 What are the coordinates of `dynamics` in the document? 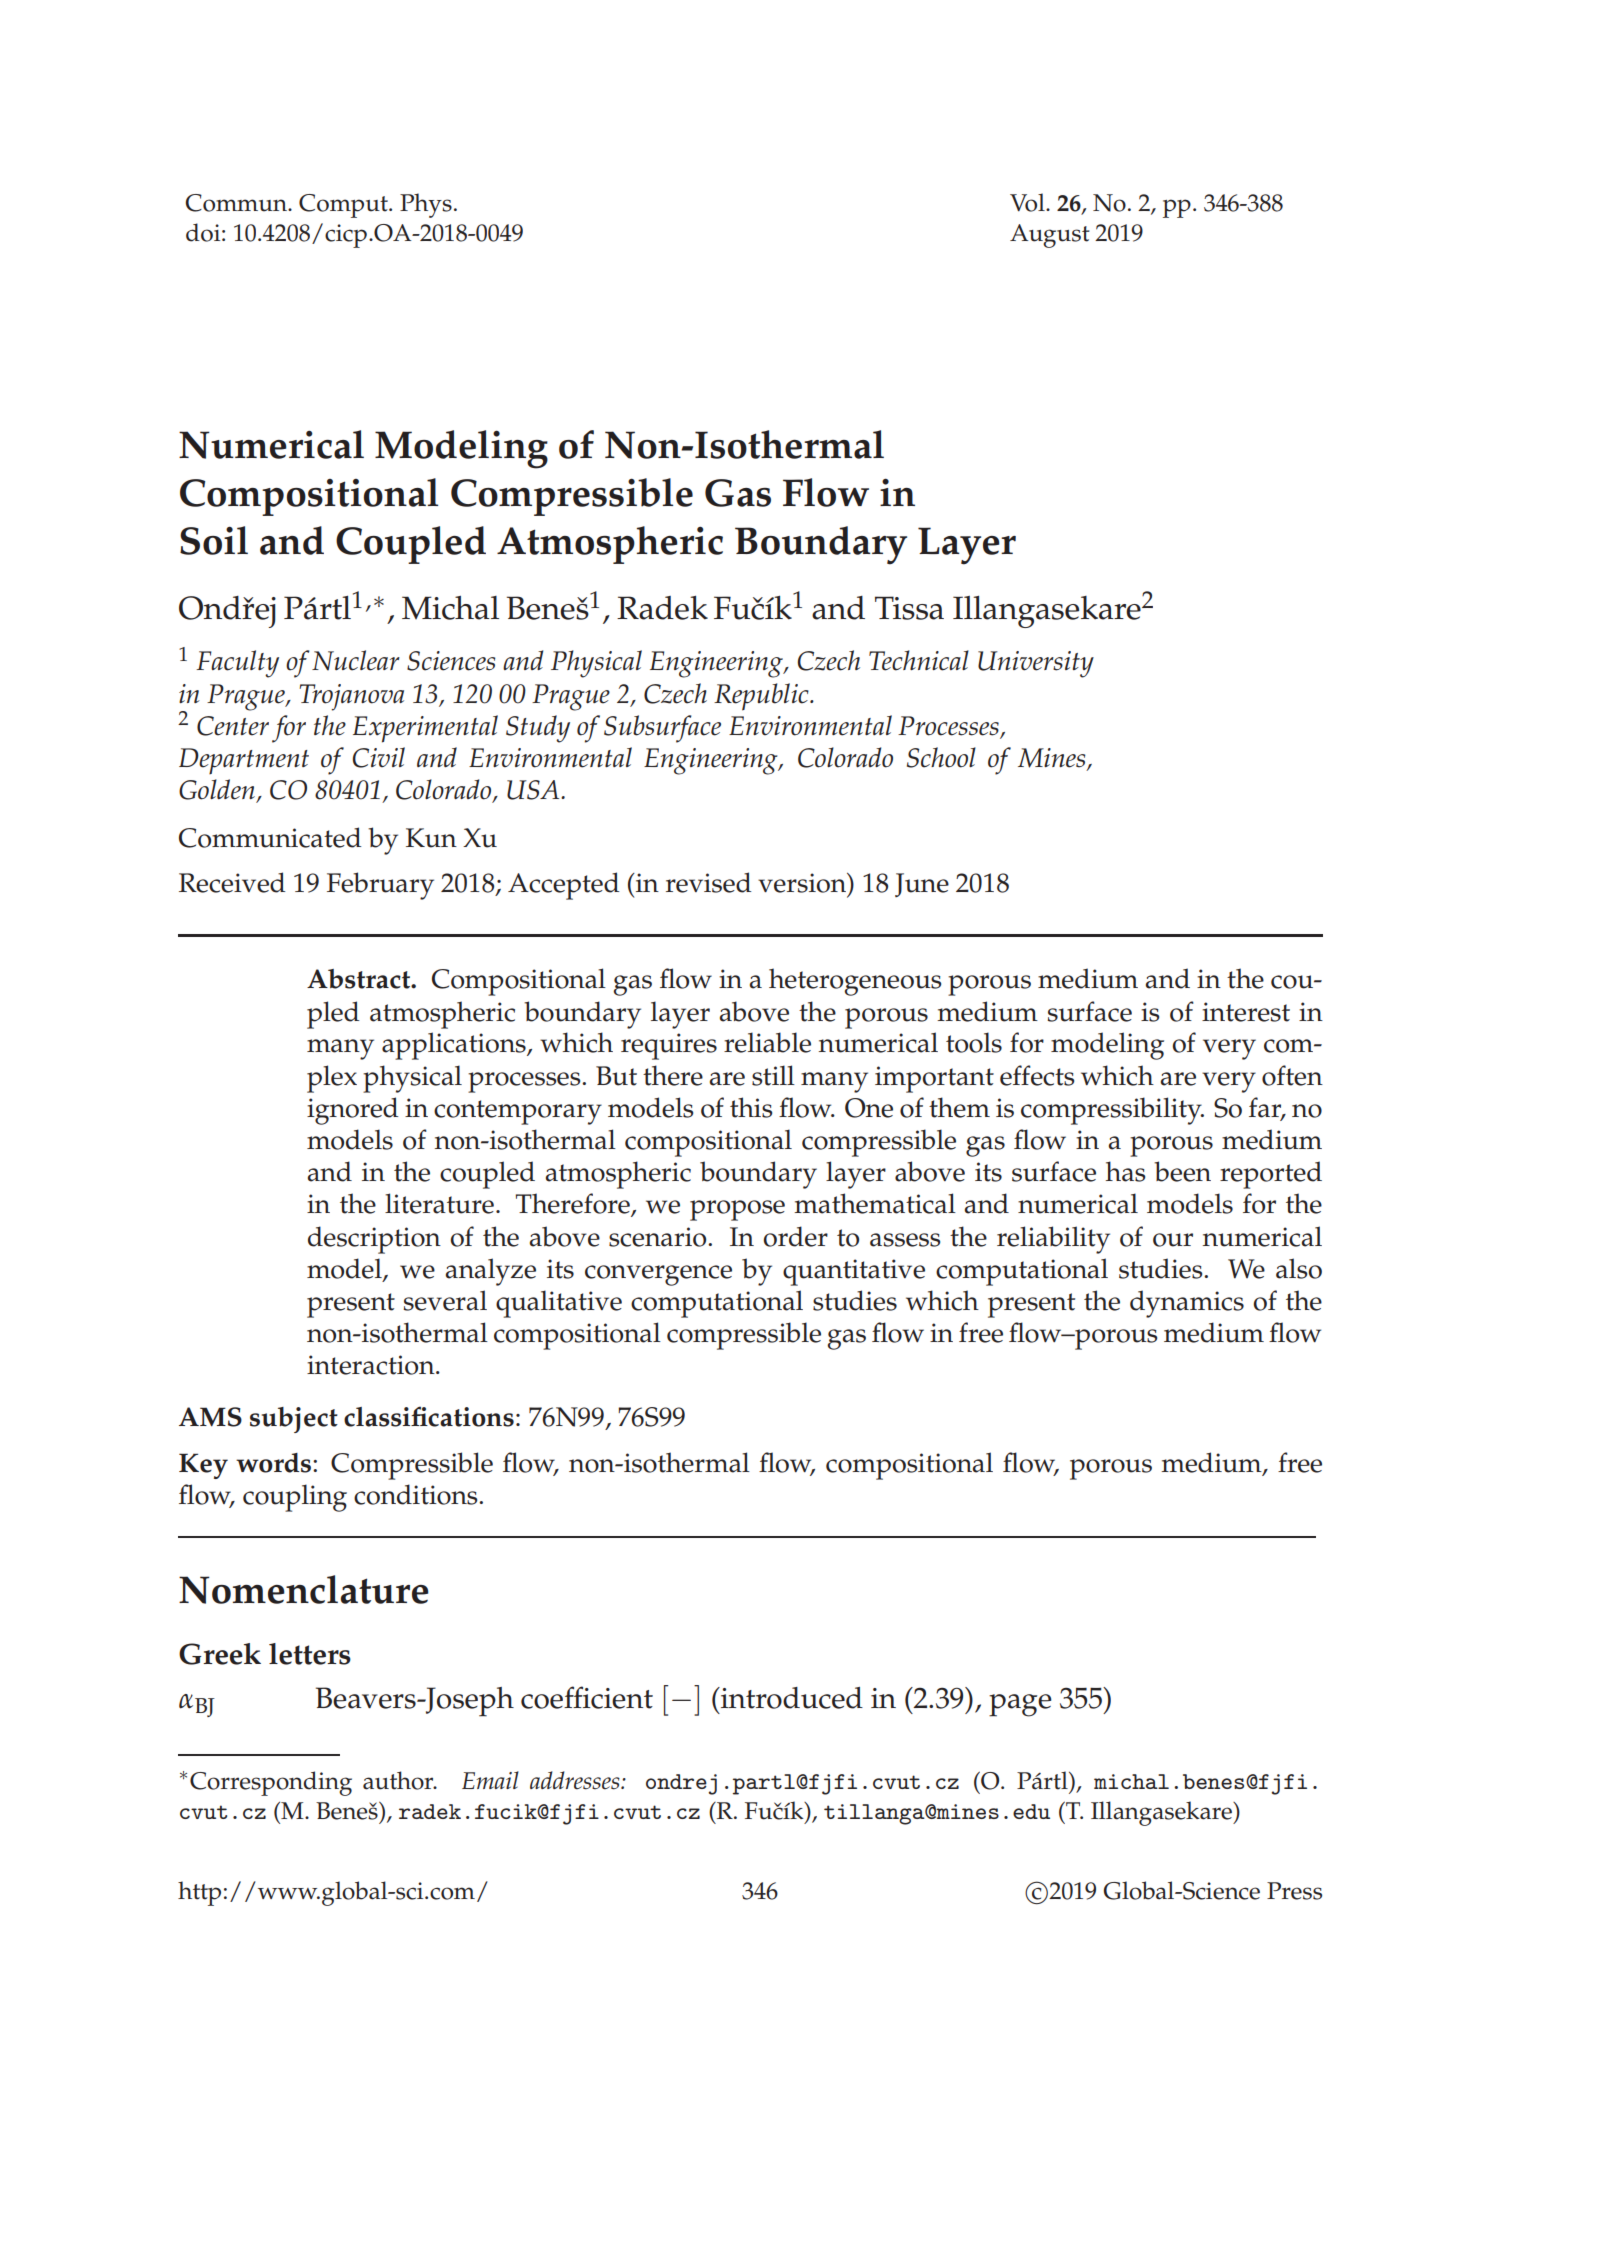 It's located at (1187, 1304).
